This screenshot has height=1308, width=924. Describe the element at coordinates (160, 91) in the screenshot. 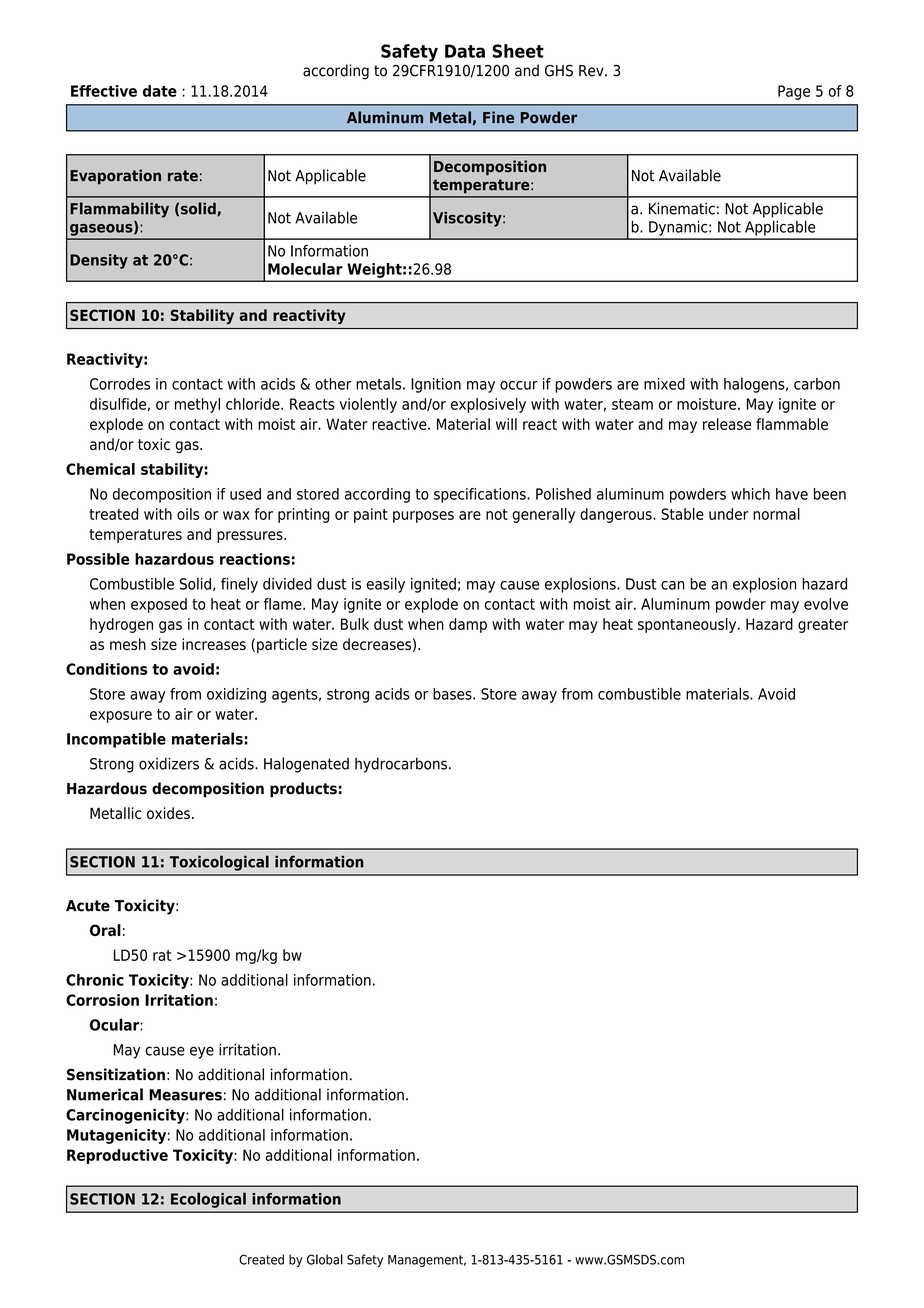

I see `date` at that location.
